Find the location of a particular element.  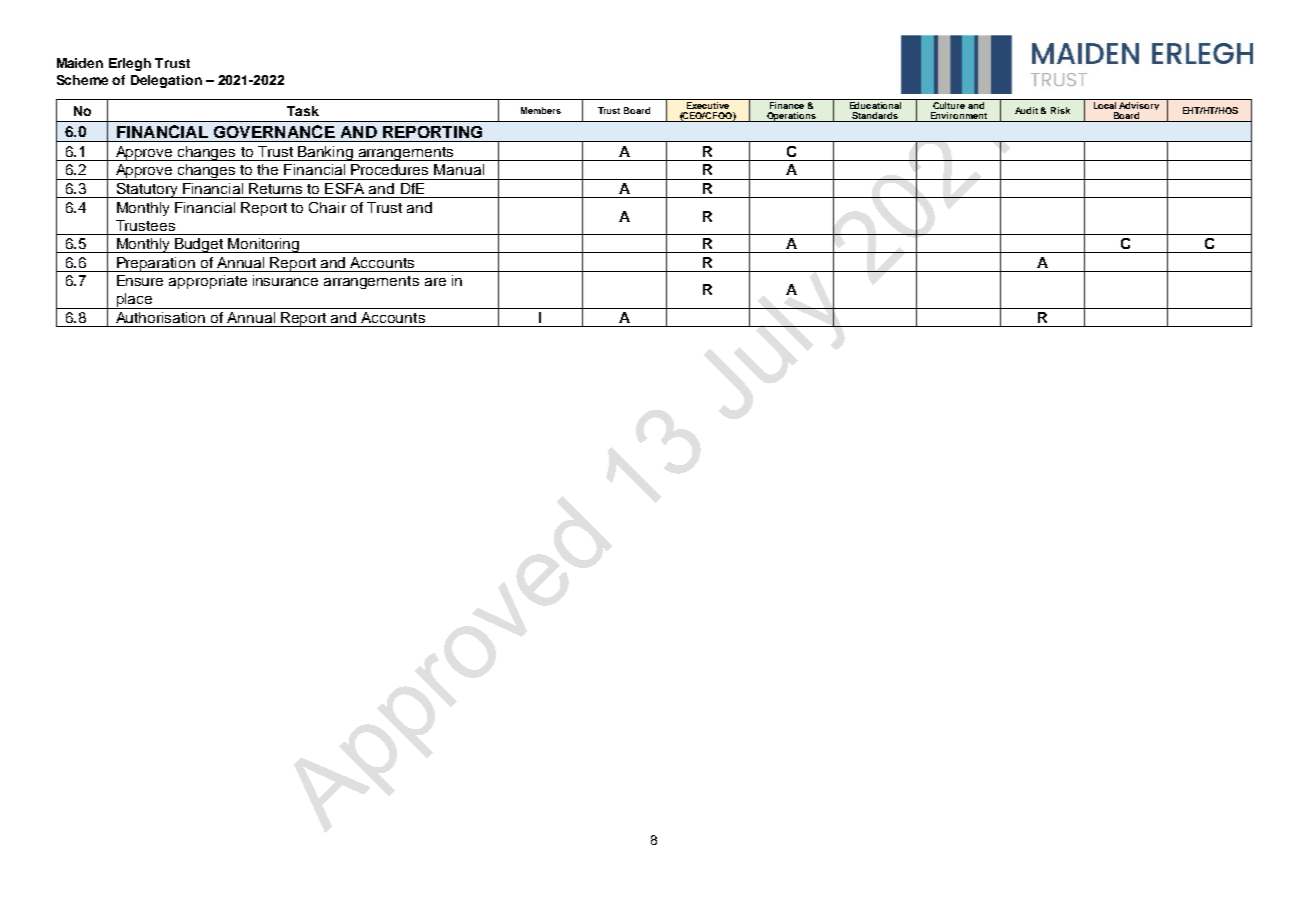

Executive is located at coordinates (708, 104).
